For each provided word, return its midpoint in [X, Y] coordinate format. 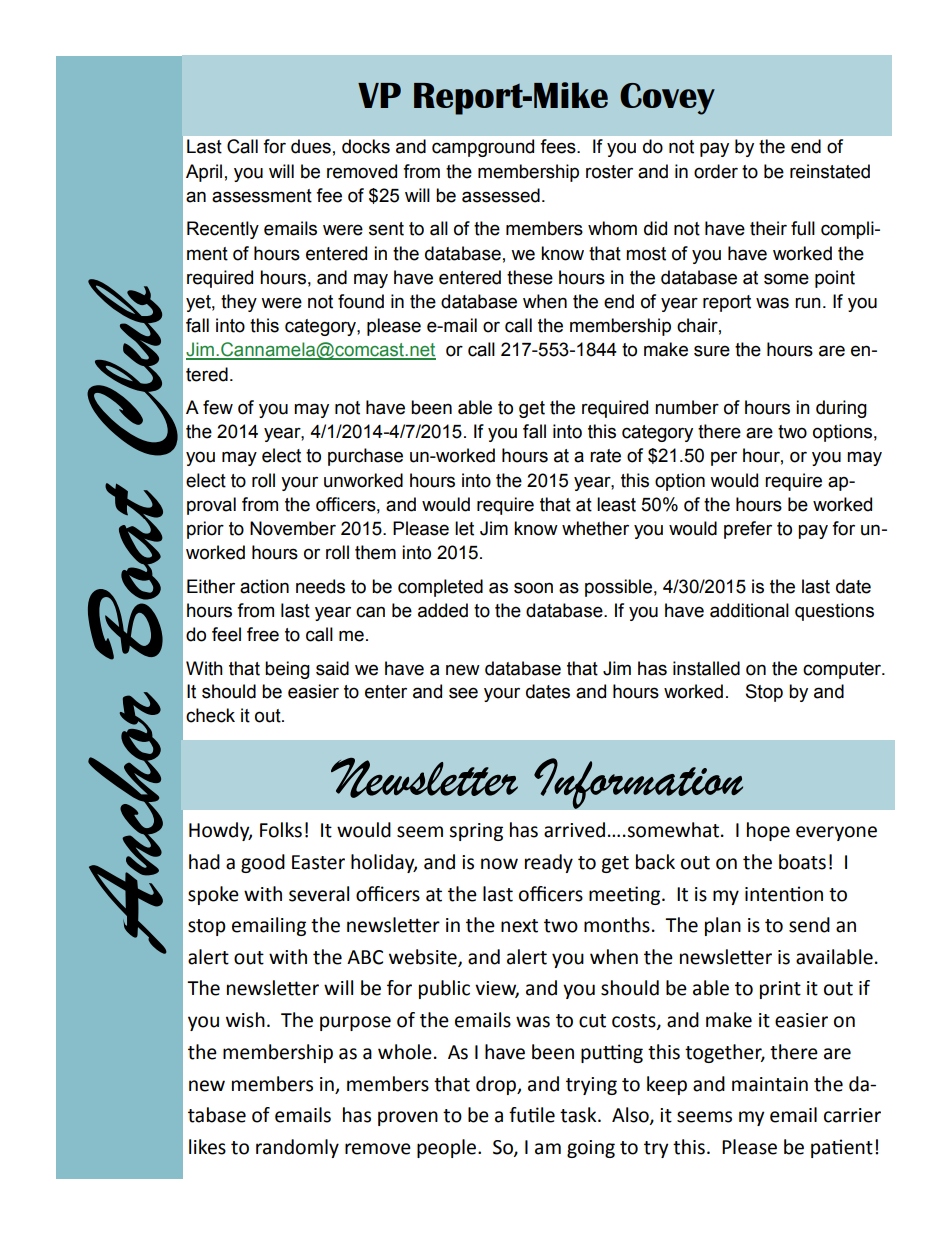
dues [311, 146]
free [263, 634]
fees [559, 146]
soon [533, 588]
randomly [297, 1148]
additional [749, 610]
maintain [770, 1084]
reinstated [830, 171]
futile [532, 1115]
